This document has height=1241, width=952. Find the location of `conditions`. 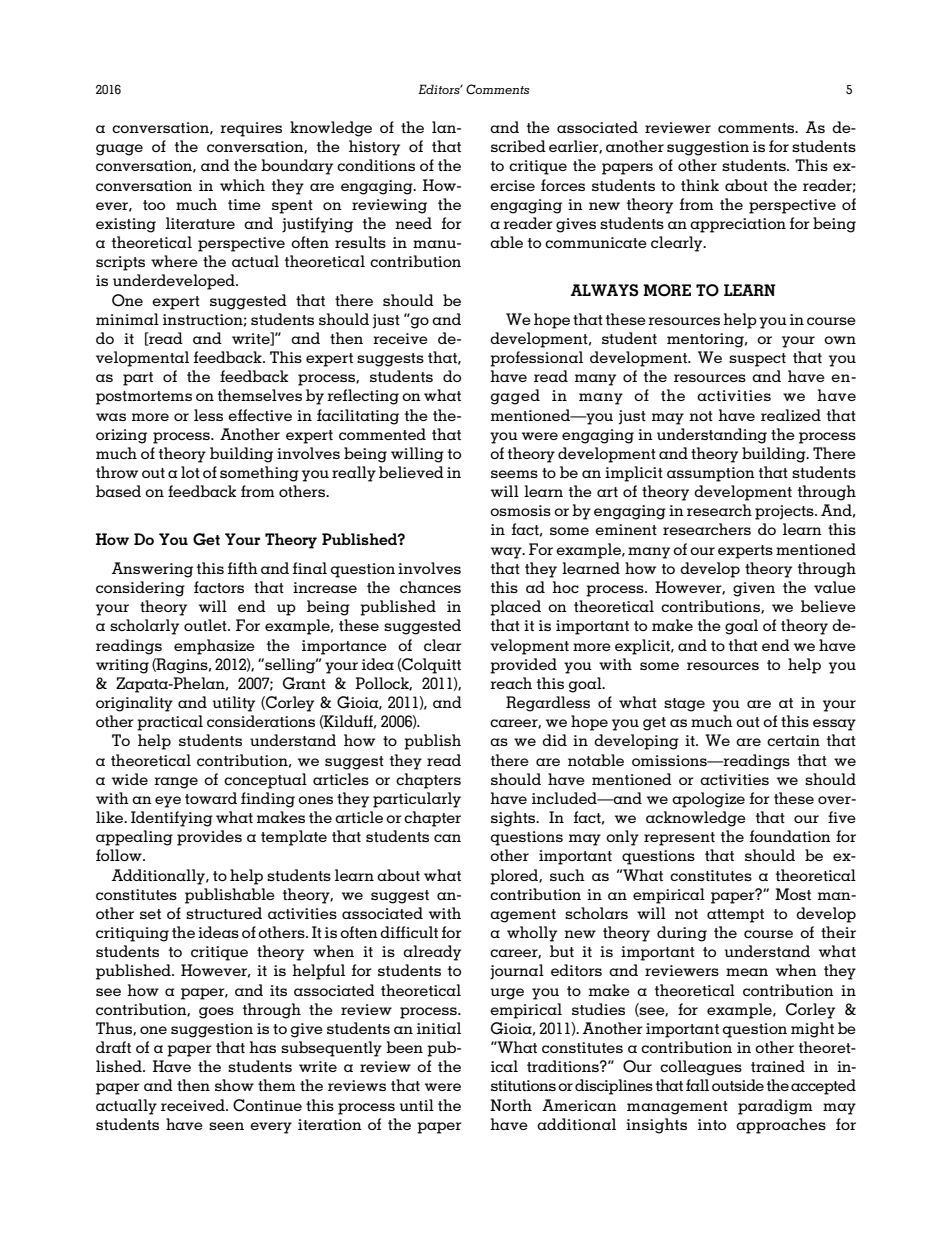

conditions is located at coordinates (376, 165).
